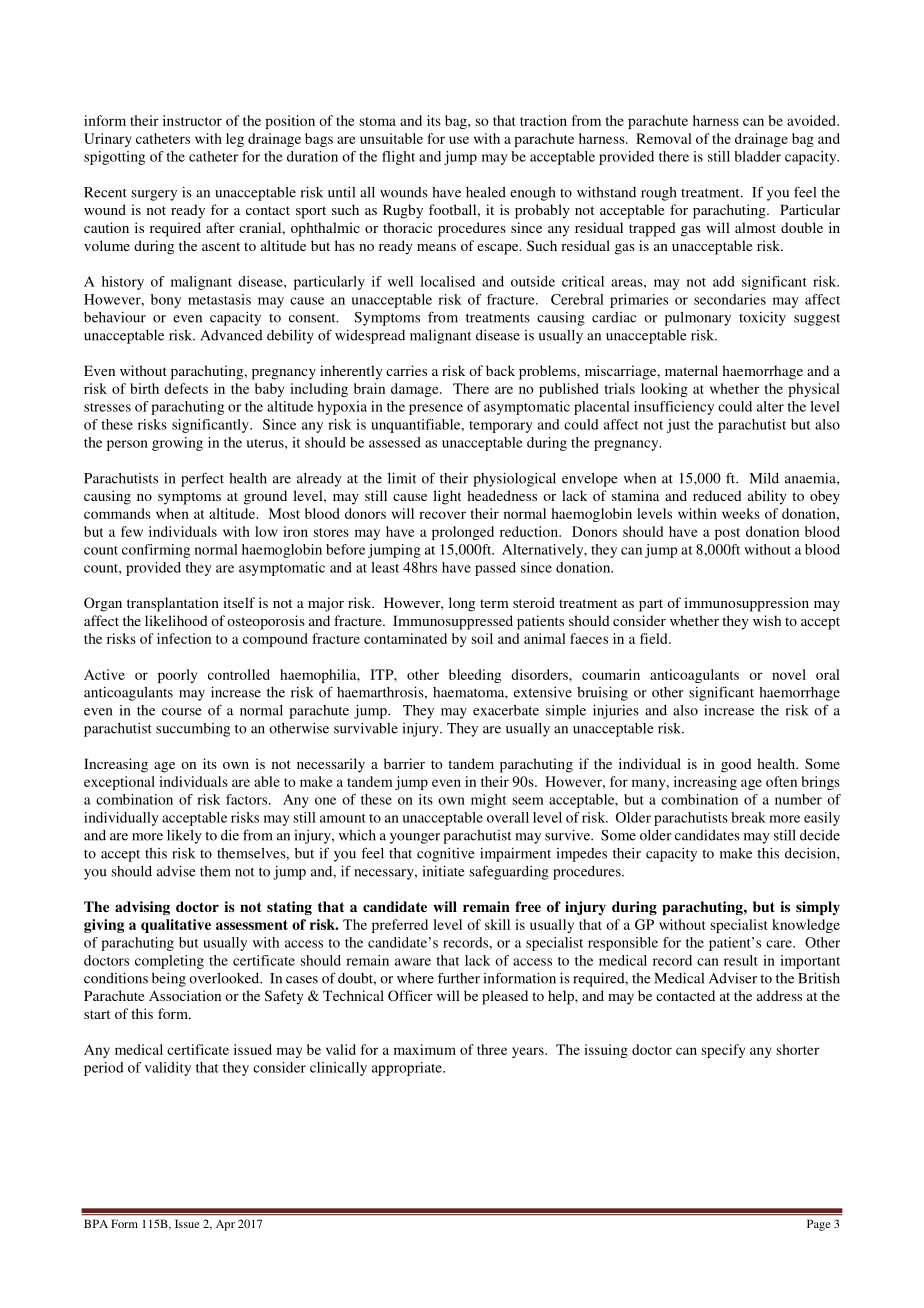  What do you see at coordinates (192, 120) in the page?
I see `instructor` at bounding box center [192, 120].
